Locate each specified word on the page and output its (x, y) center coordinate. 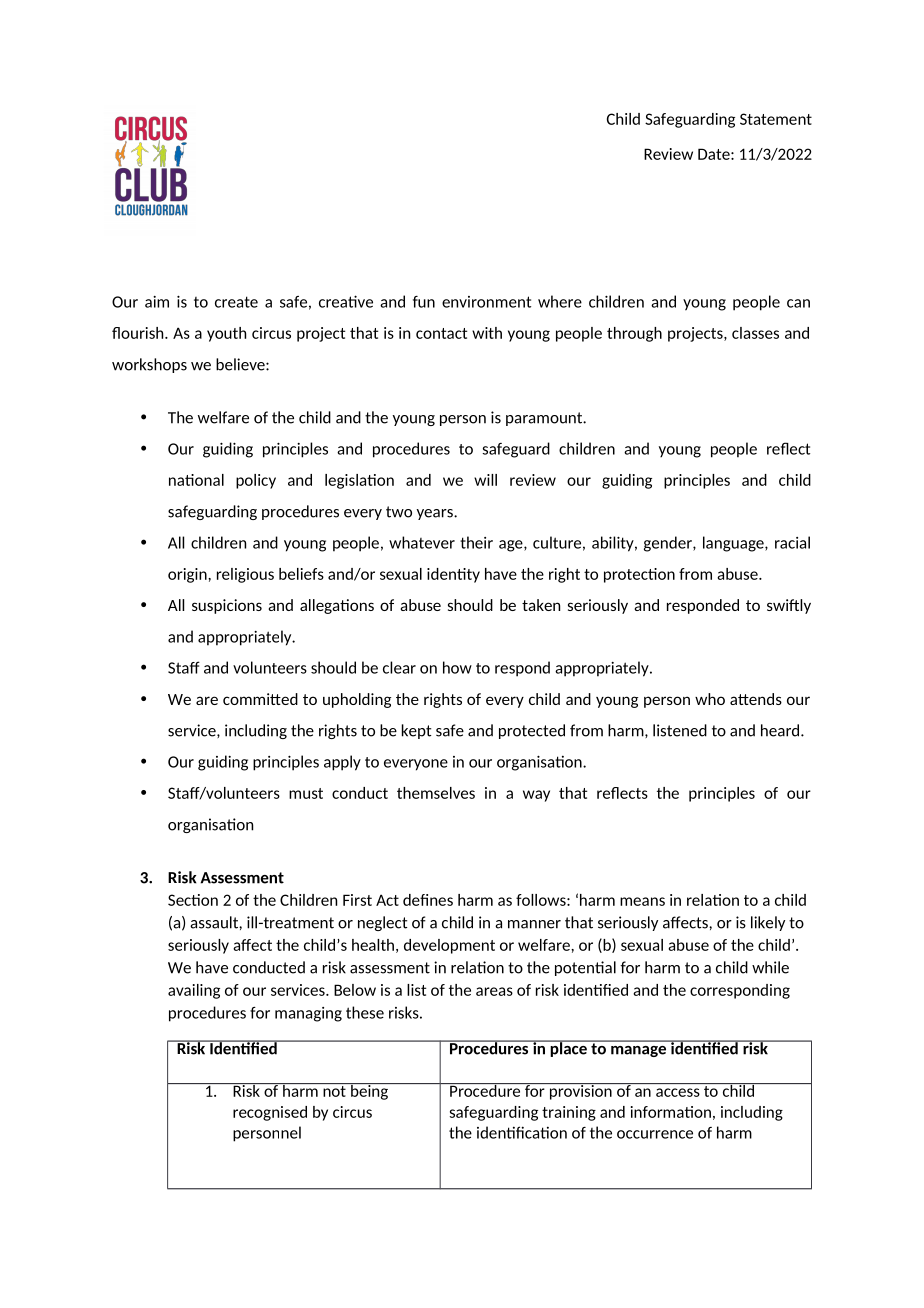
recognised (270, 1113)
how (457, 667)
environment (486, 302)
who (710, 699)
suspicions (227, 606)
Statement (776, 119)
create (236, 302)
